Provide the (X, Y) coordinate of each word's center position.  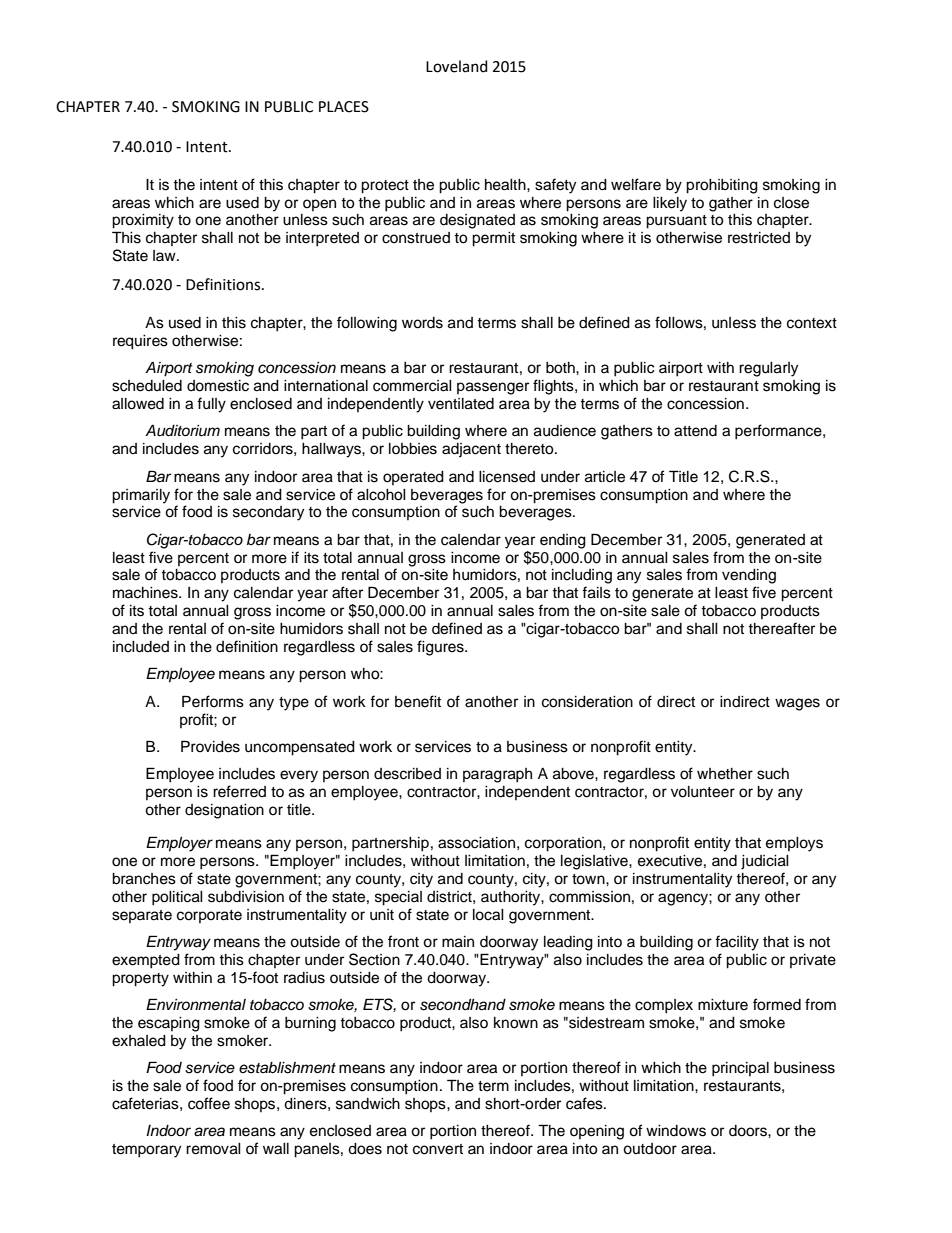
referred (239, 791)
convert (438, 1149)
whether (725, 774)
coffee (209, 1103)
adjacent (471, 450)
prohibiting (722, 186)
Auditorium (182, 431)
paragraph (497, 775)
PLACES (344, 107)
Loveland (456, 66)
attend (695, 431)
